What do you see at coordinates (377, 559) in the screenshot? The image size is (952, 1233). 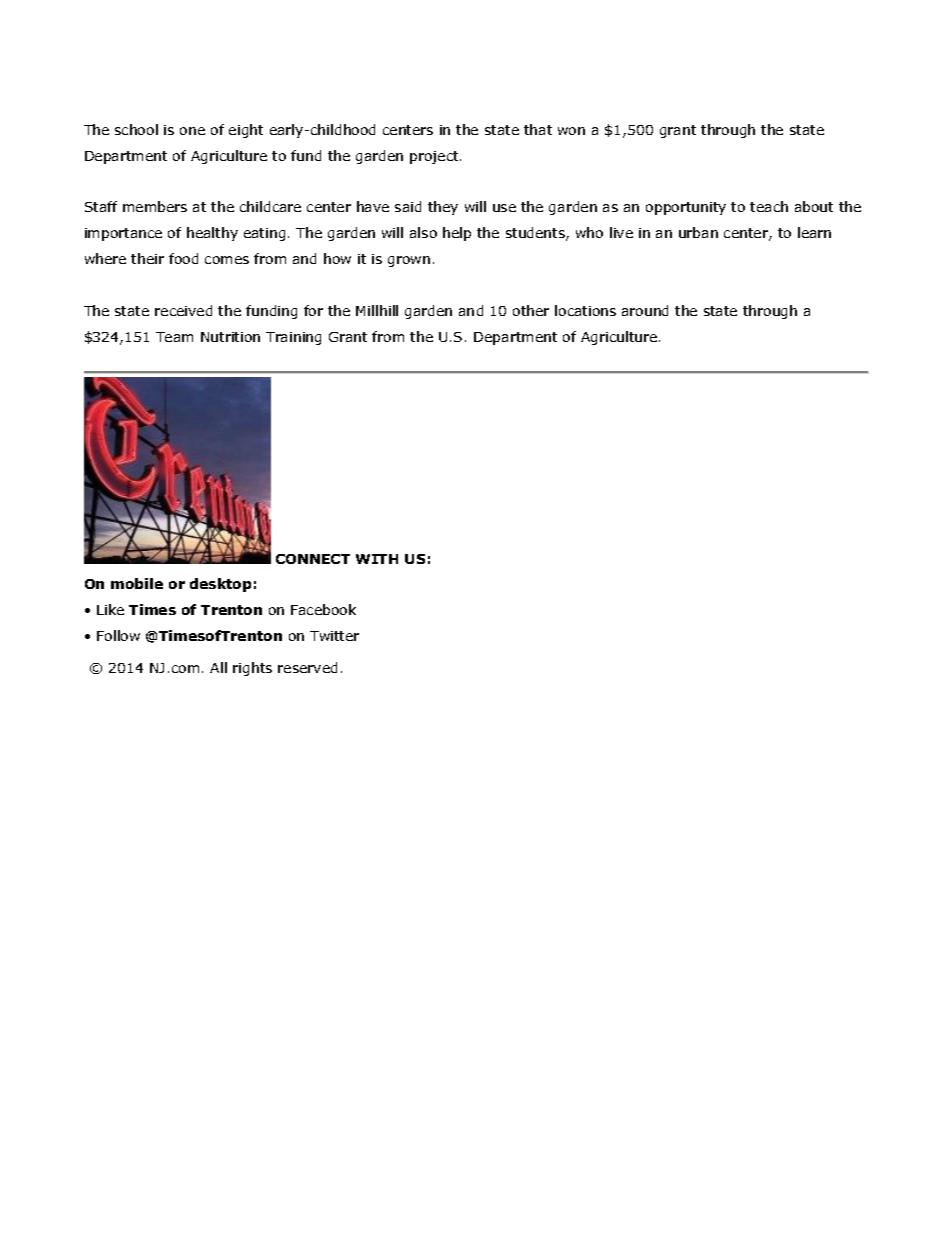 I see `WITH` at bounding box center [377, 559].
